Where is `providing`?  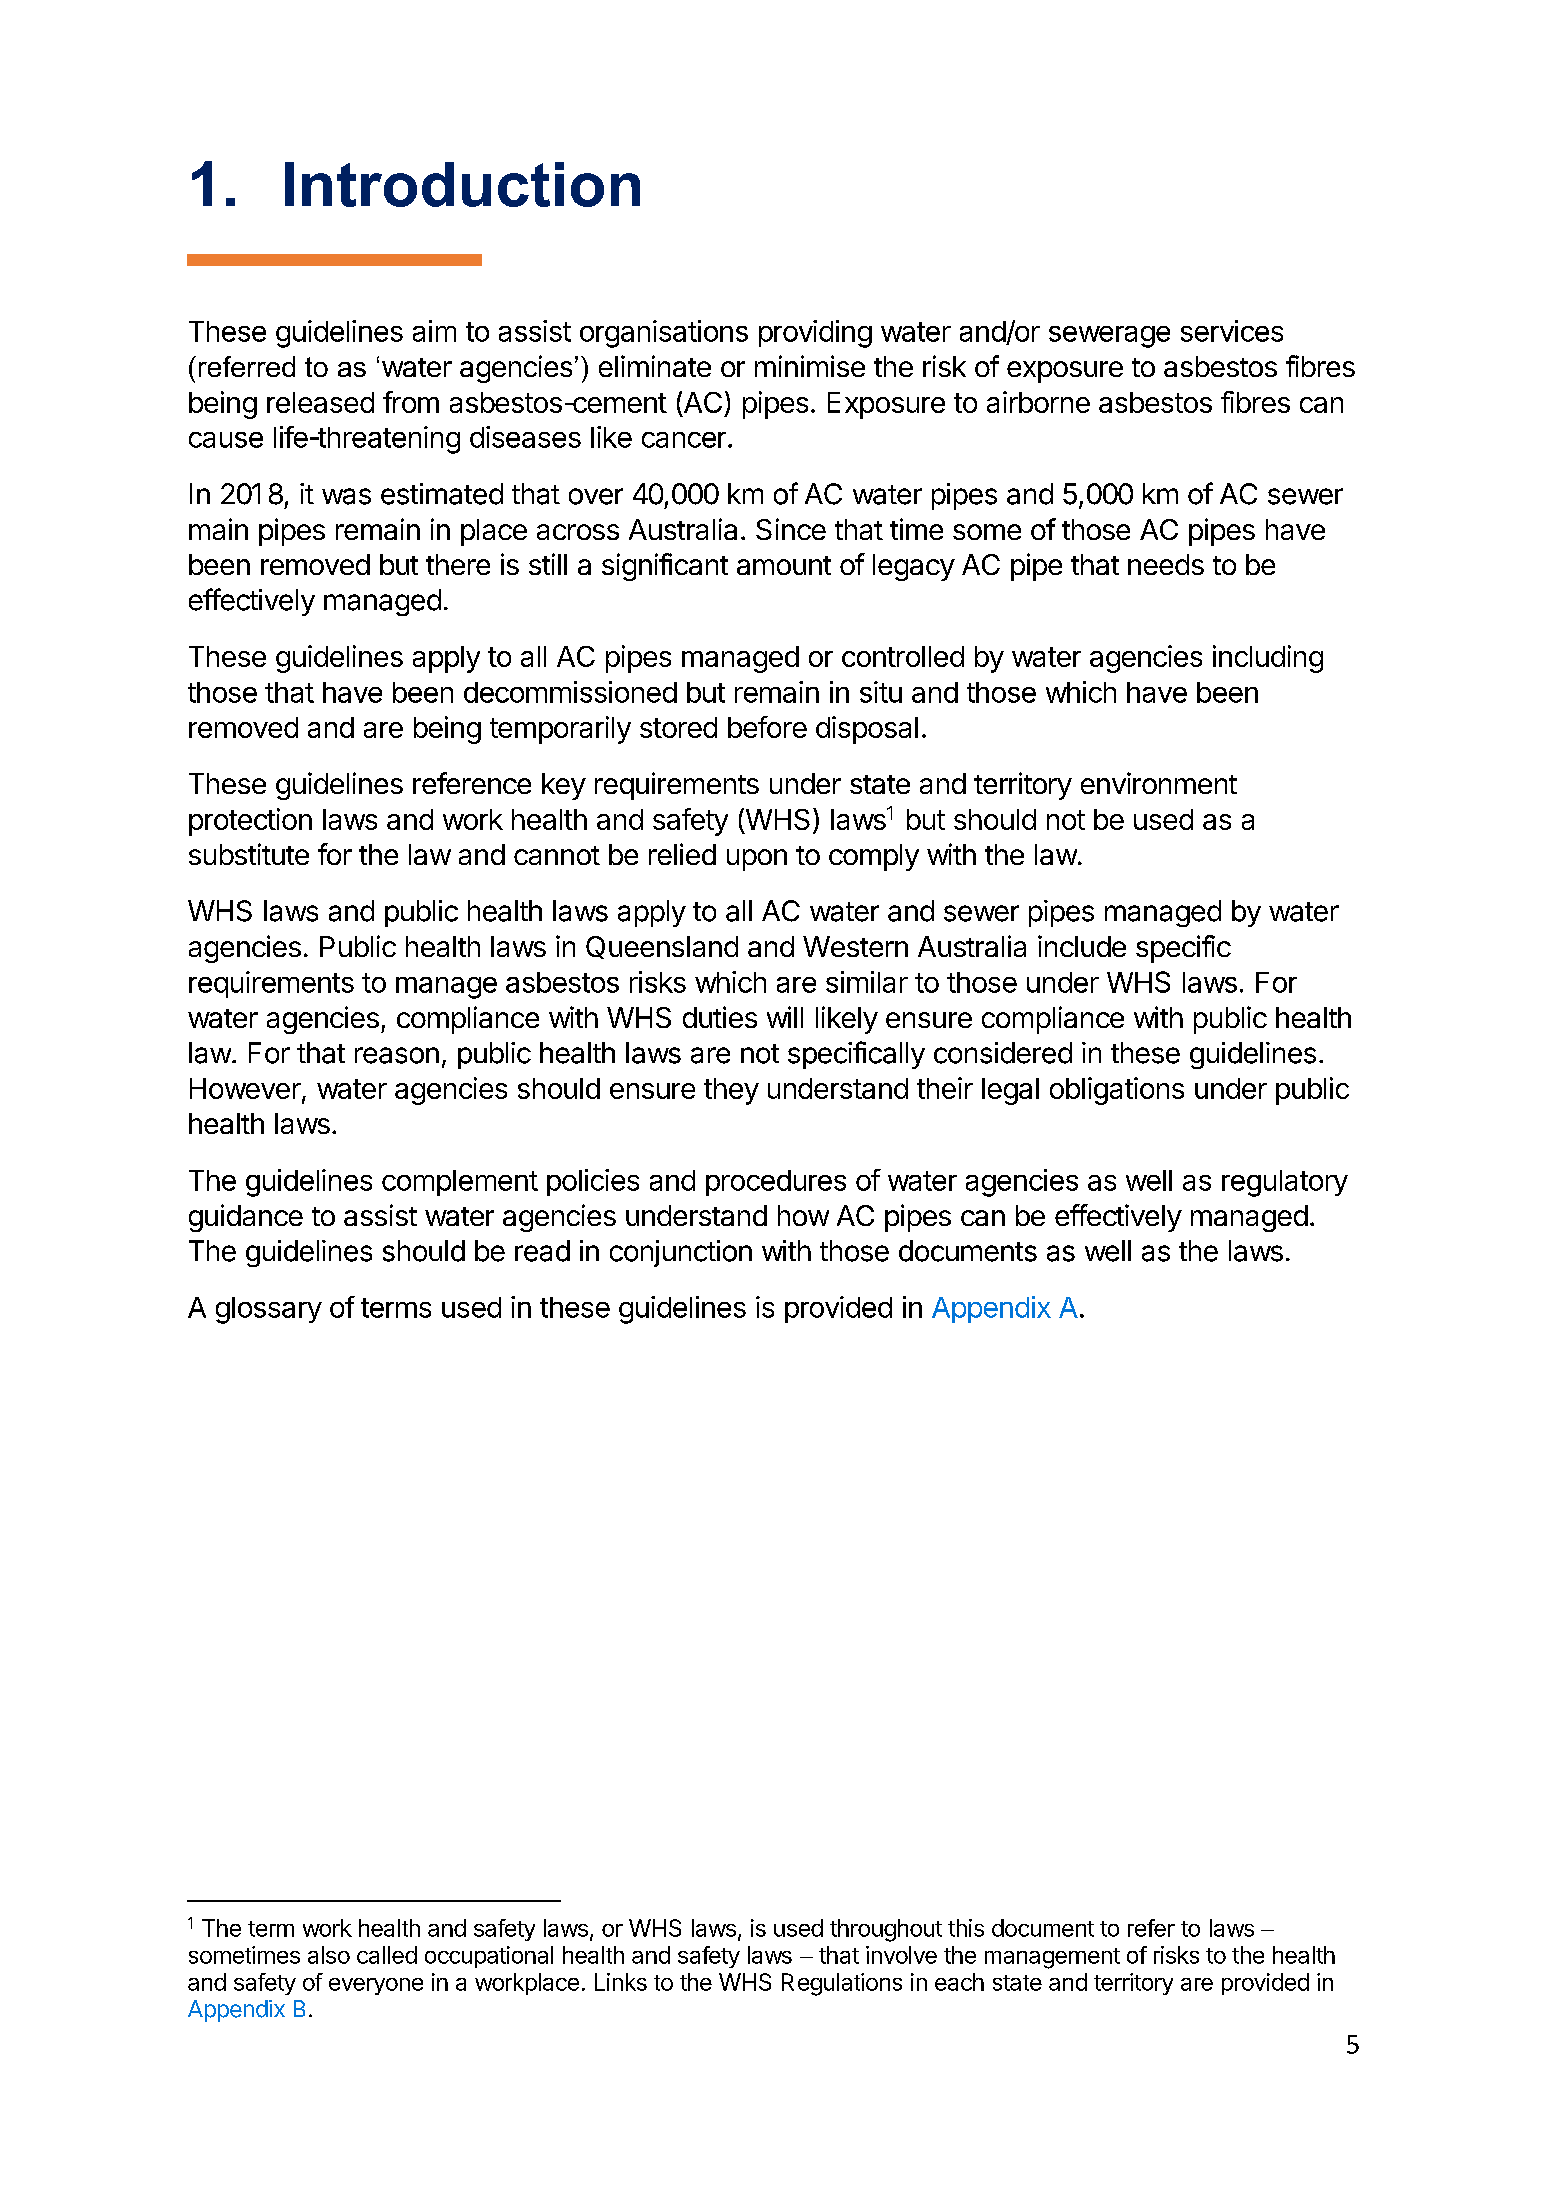
providing is located at coordinates (815, 334).
